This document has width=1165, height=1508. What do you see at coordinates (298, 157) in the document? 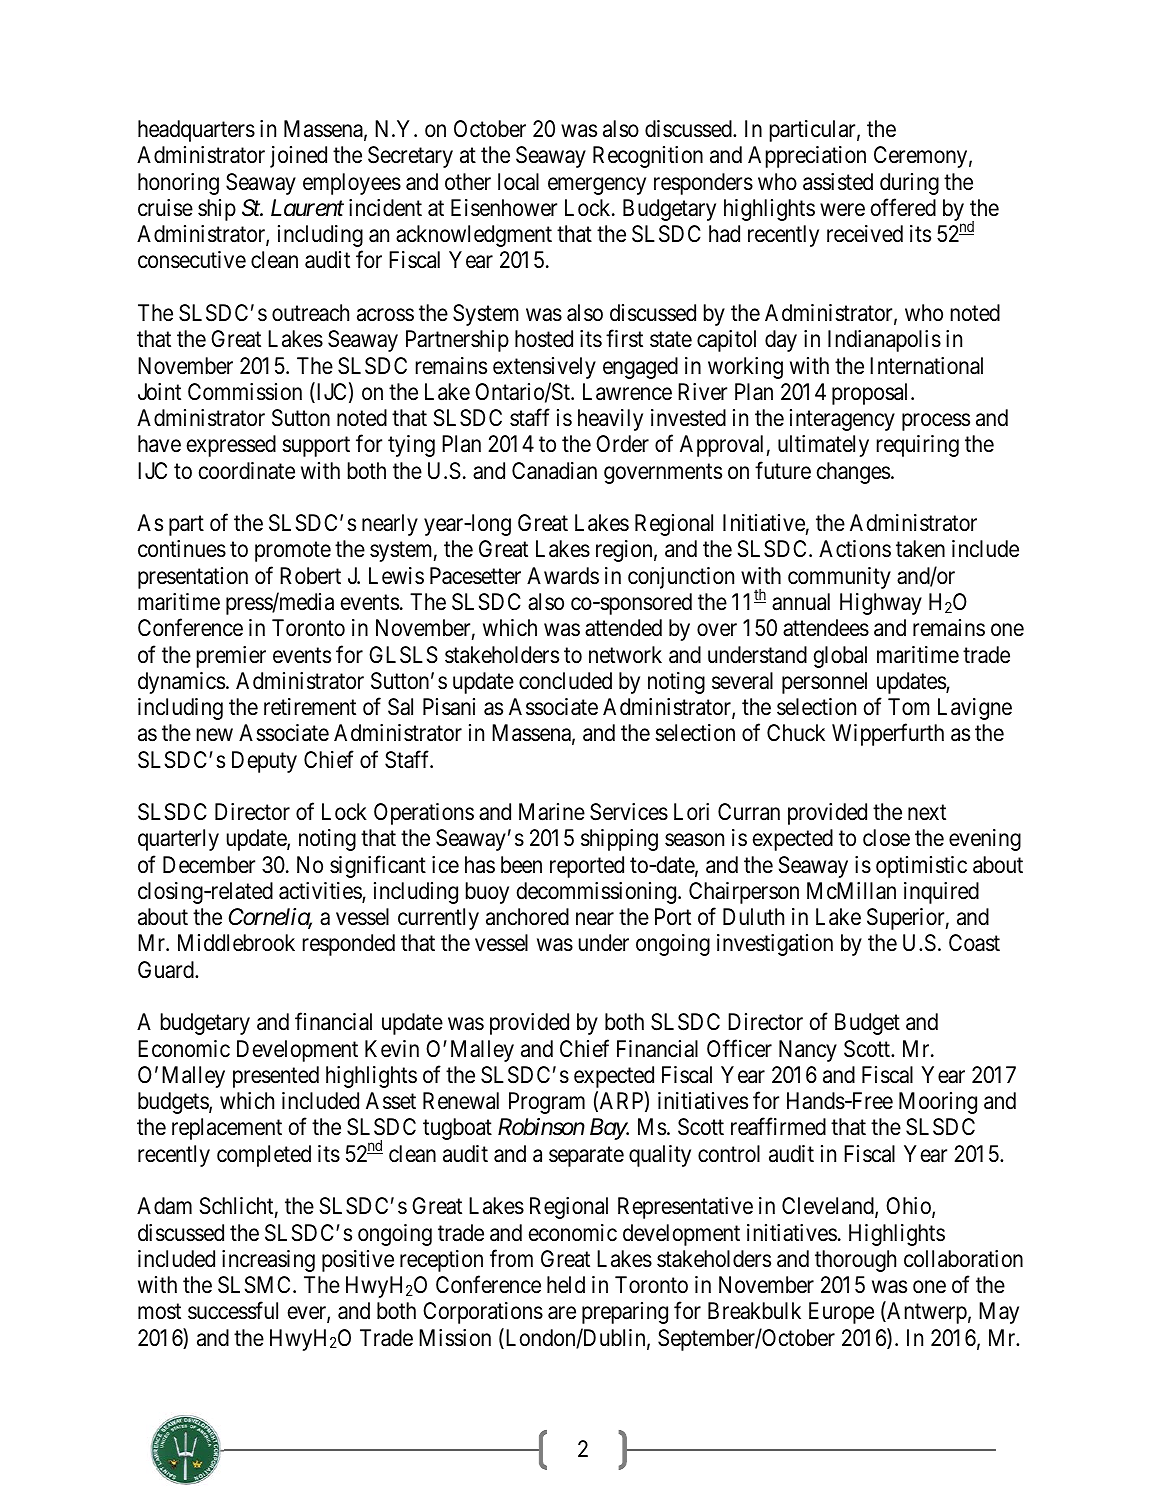
I see `joined` at bounding box center [298, 157].
